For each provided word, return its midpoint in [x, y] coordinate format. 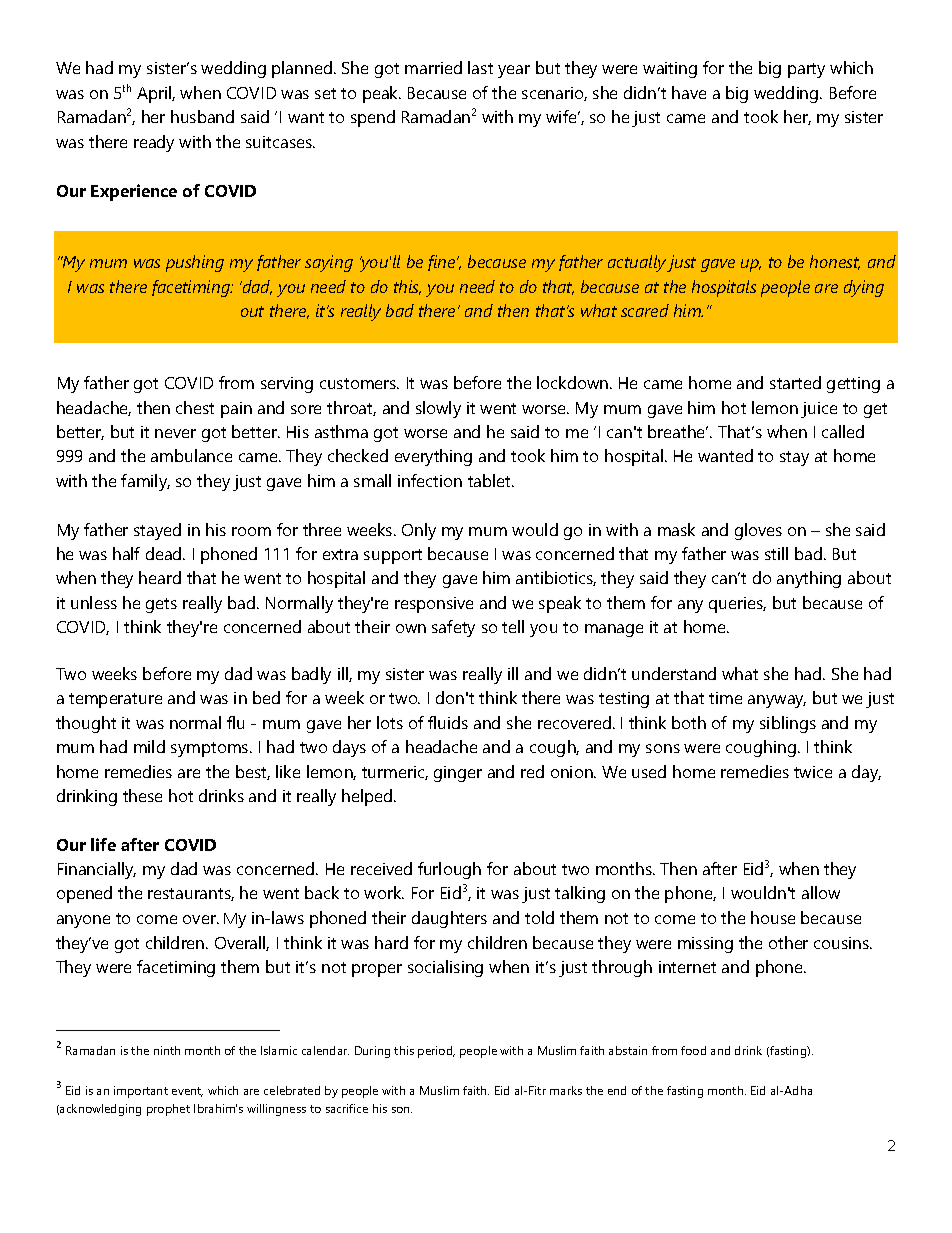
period [436, 1052]
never [175, 433]
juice [819, 410]
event [187, 1092]
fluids [448, 722]
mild [149, 746]
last [480, 67]
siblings [788, 724]
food [693, 1050]
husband [202, 116]
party [806, 70]
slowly [438, 409]
